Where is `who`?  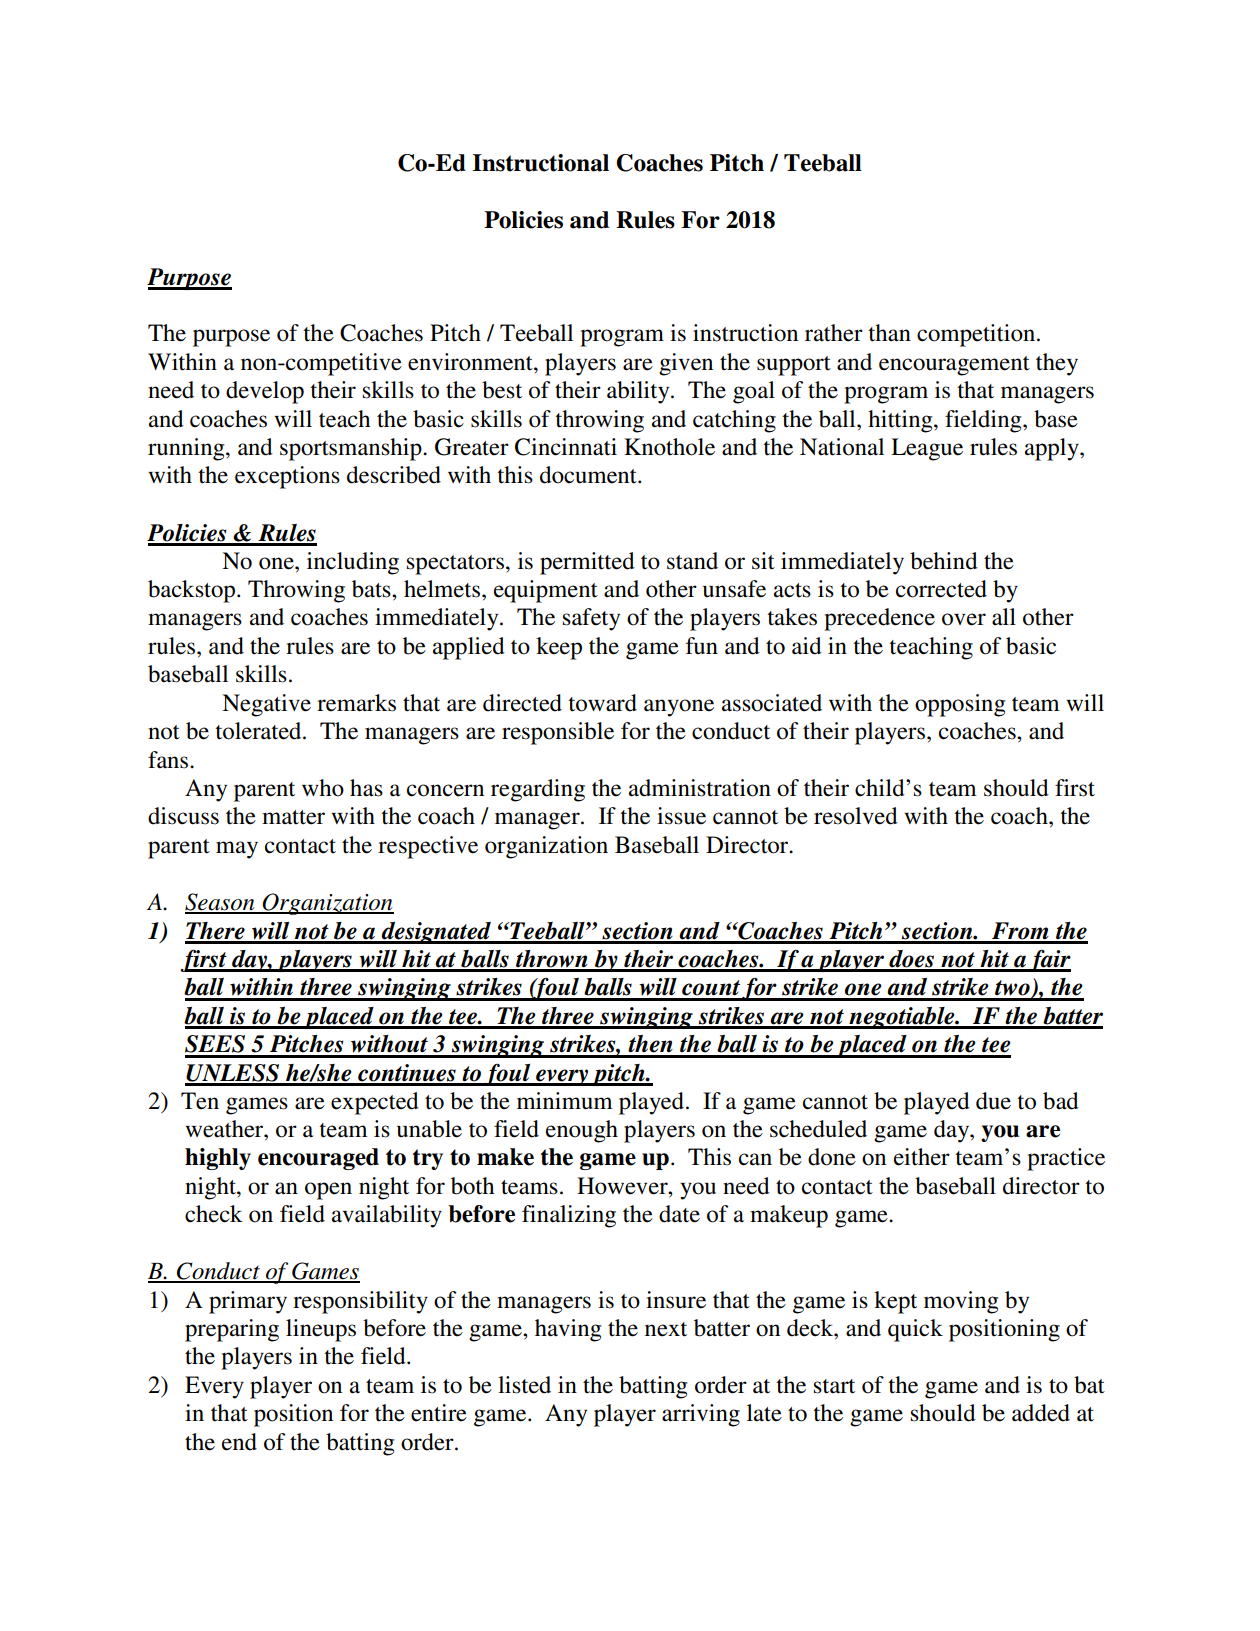 who is located at coordinates (323, 788).
